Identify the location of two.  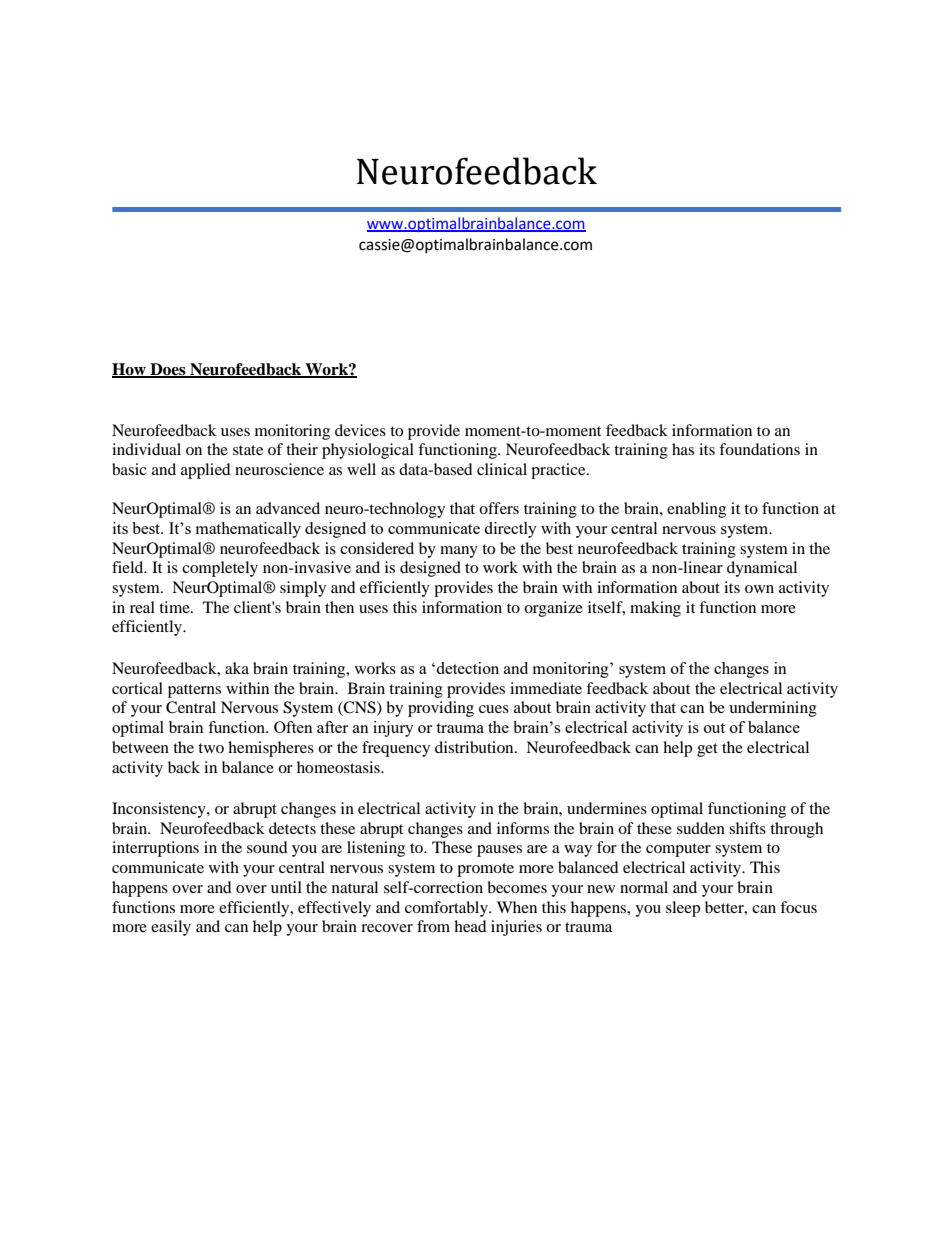
(211, 748).
